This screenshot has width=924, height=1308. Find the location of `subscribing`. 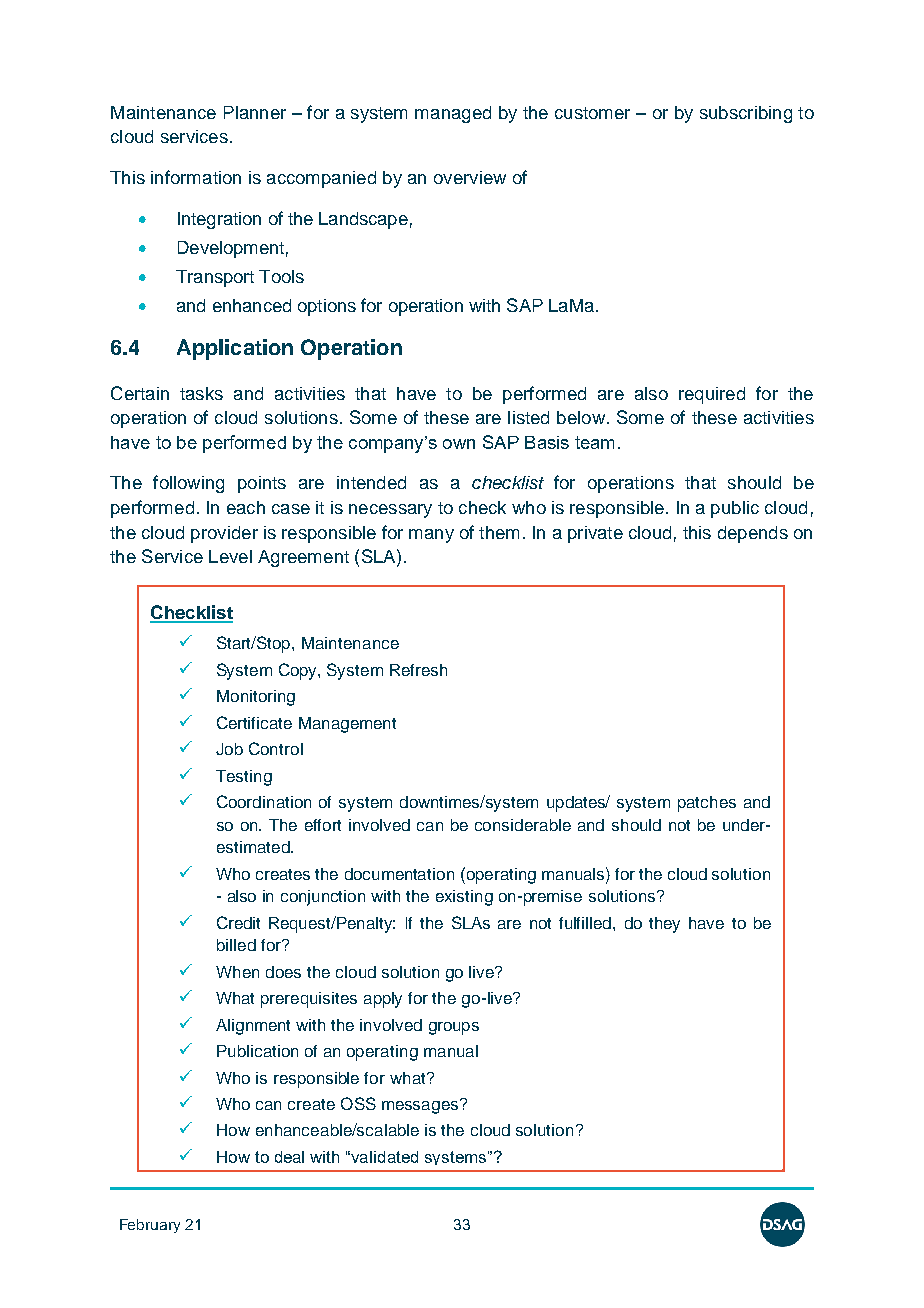

subscribing is located at coordinates (746, 114).
